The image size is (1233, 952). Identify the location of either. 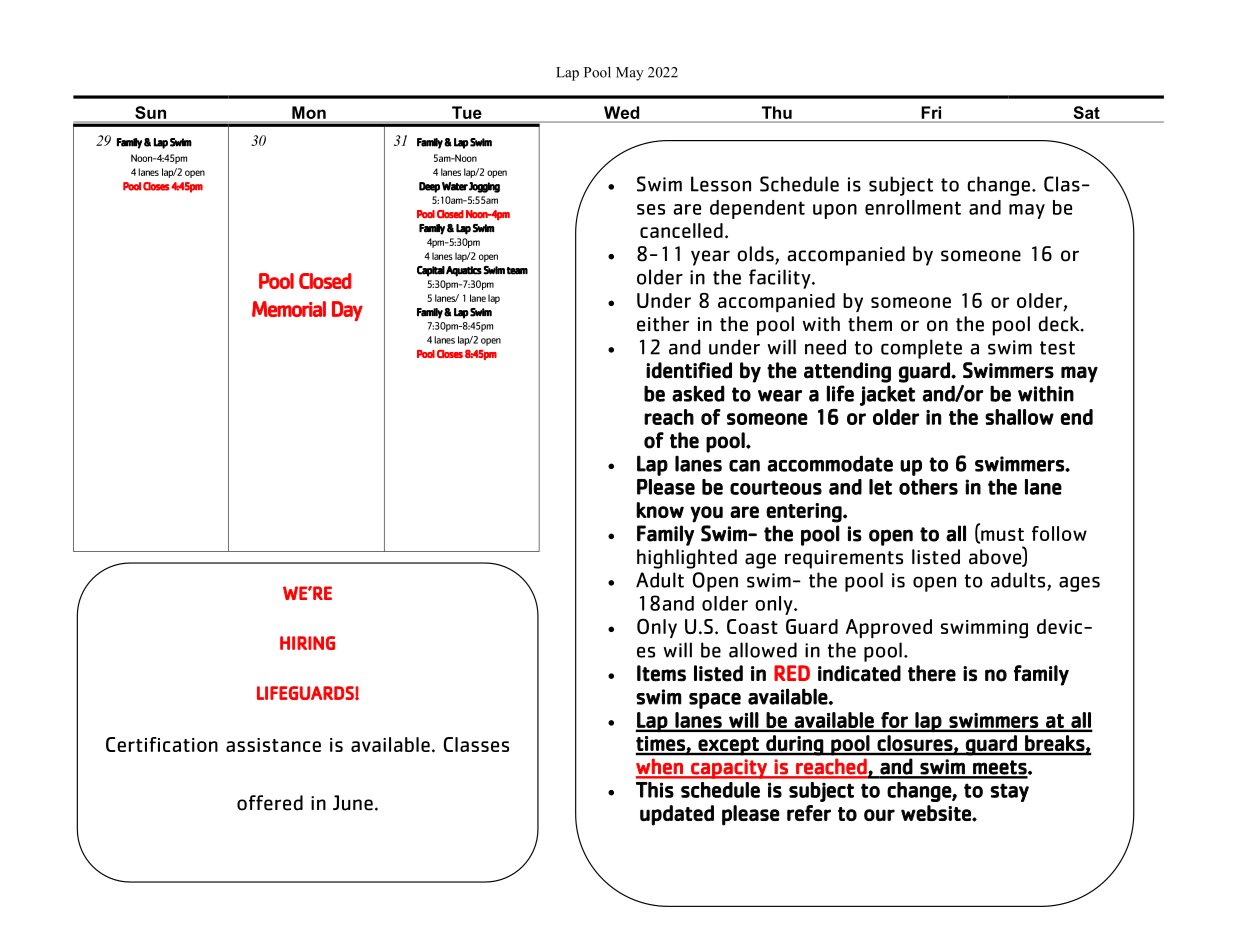
(663, 324).
